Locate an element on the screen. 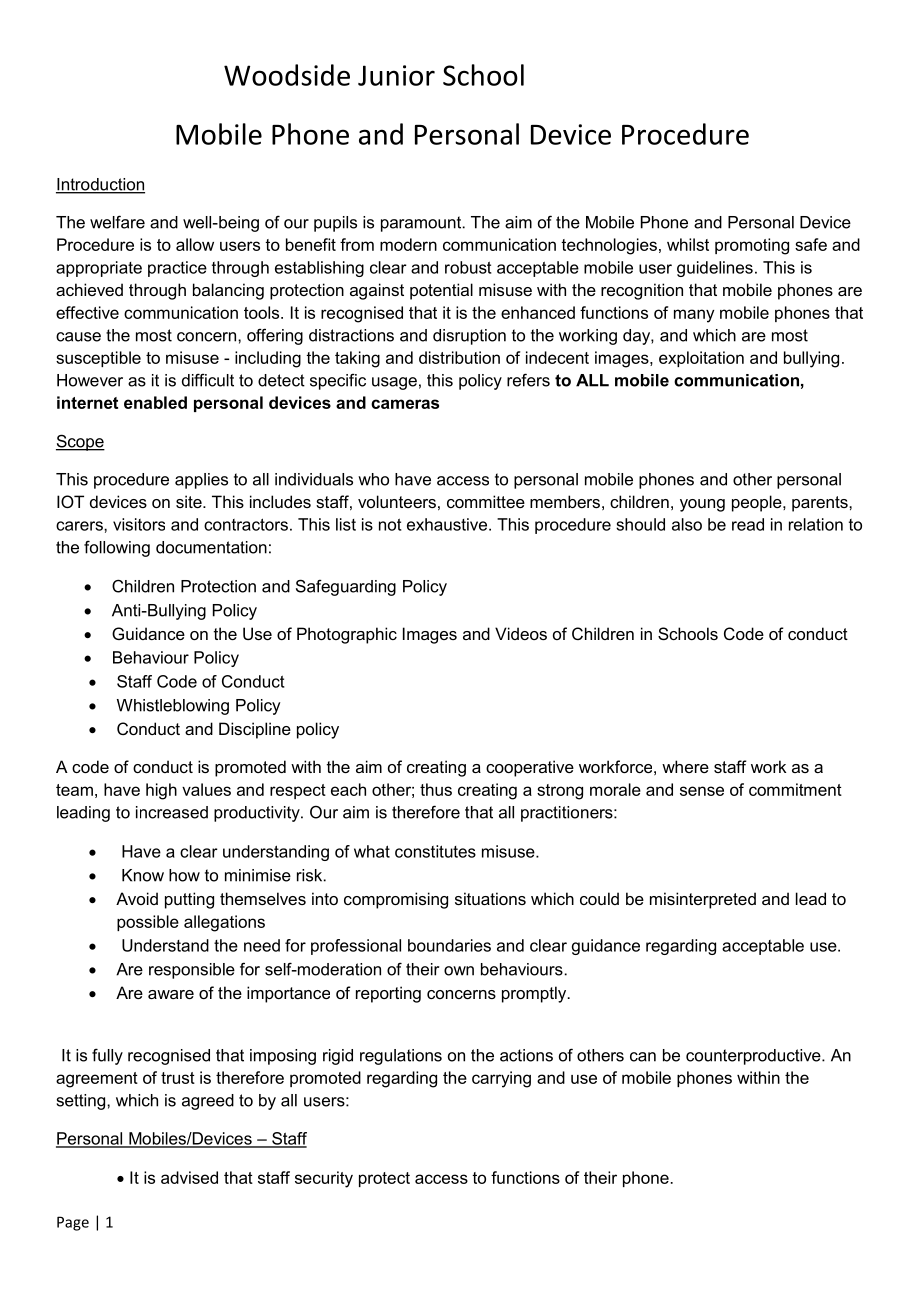 This screenshot has width=924, height=1308. advised is located at coordinates (189, 1177).
